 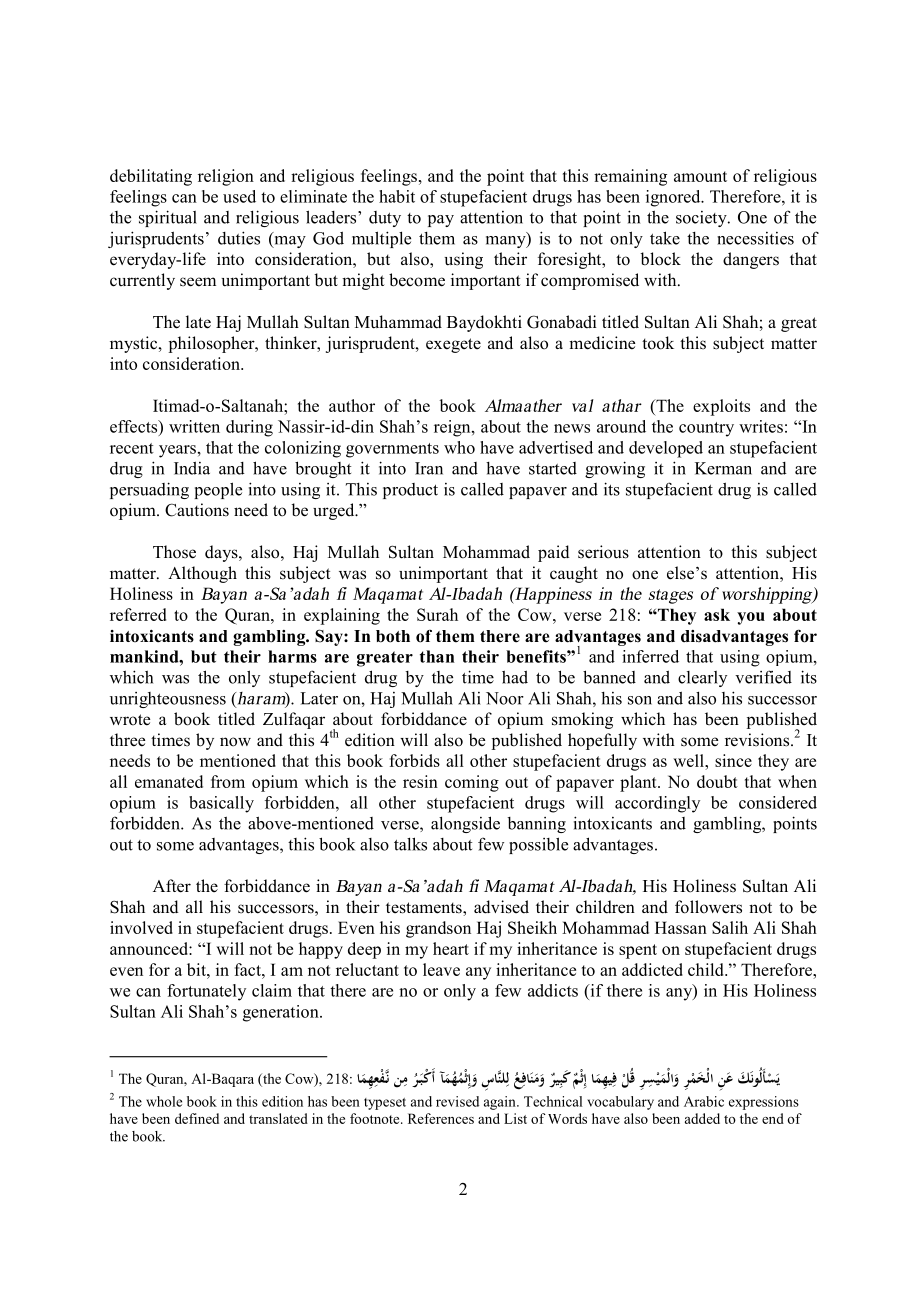 I want to click on Arabic, so click(x=704, y=1101).
